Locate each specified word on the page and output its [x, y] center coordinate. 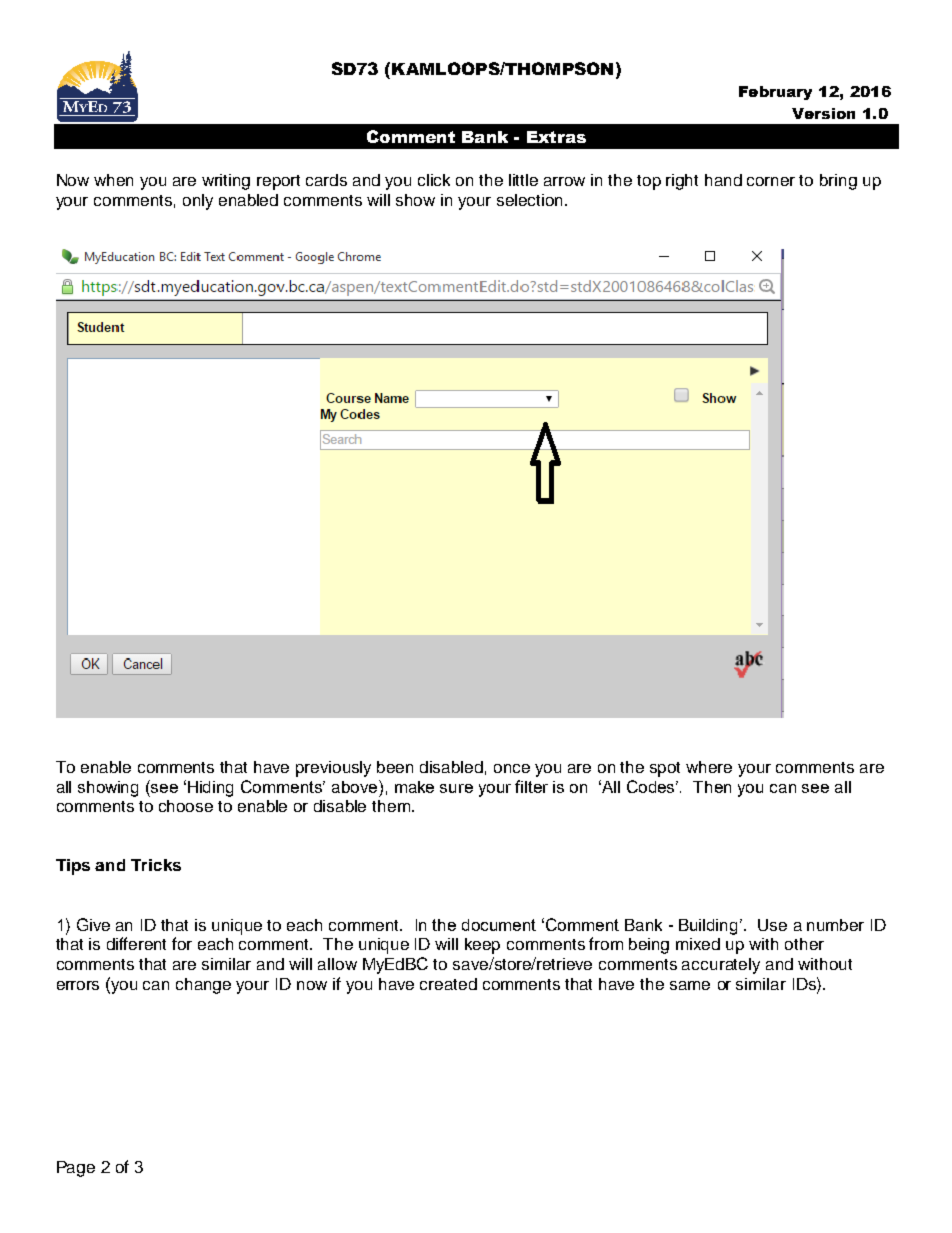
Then [712, 787]
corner [771, 181]
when [113, 180]
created [448, 984]
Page [76, 1169]
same [690, 985]
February [775, 93]
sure [456, 788]
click [434, 180]
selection [531, 200]
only [198, 202]
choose [186, 806]
